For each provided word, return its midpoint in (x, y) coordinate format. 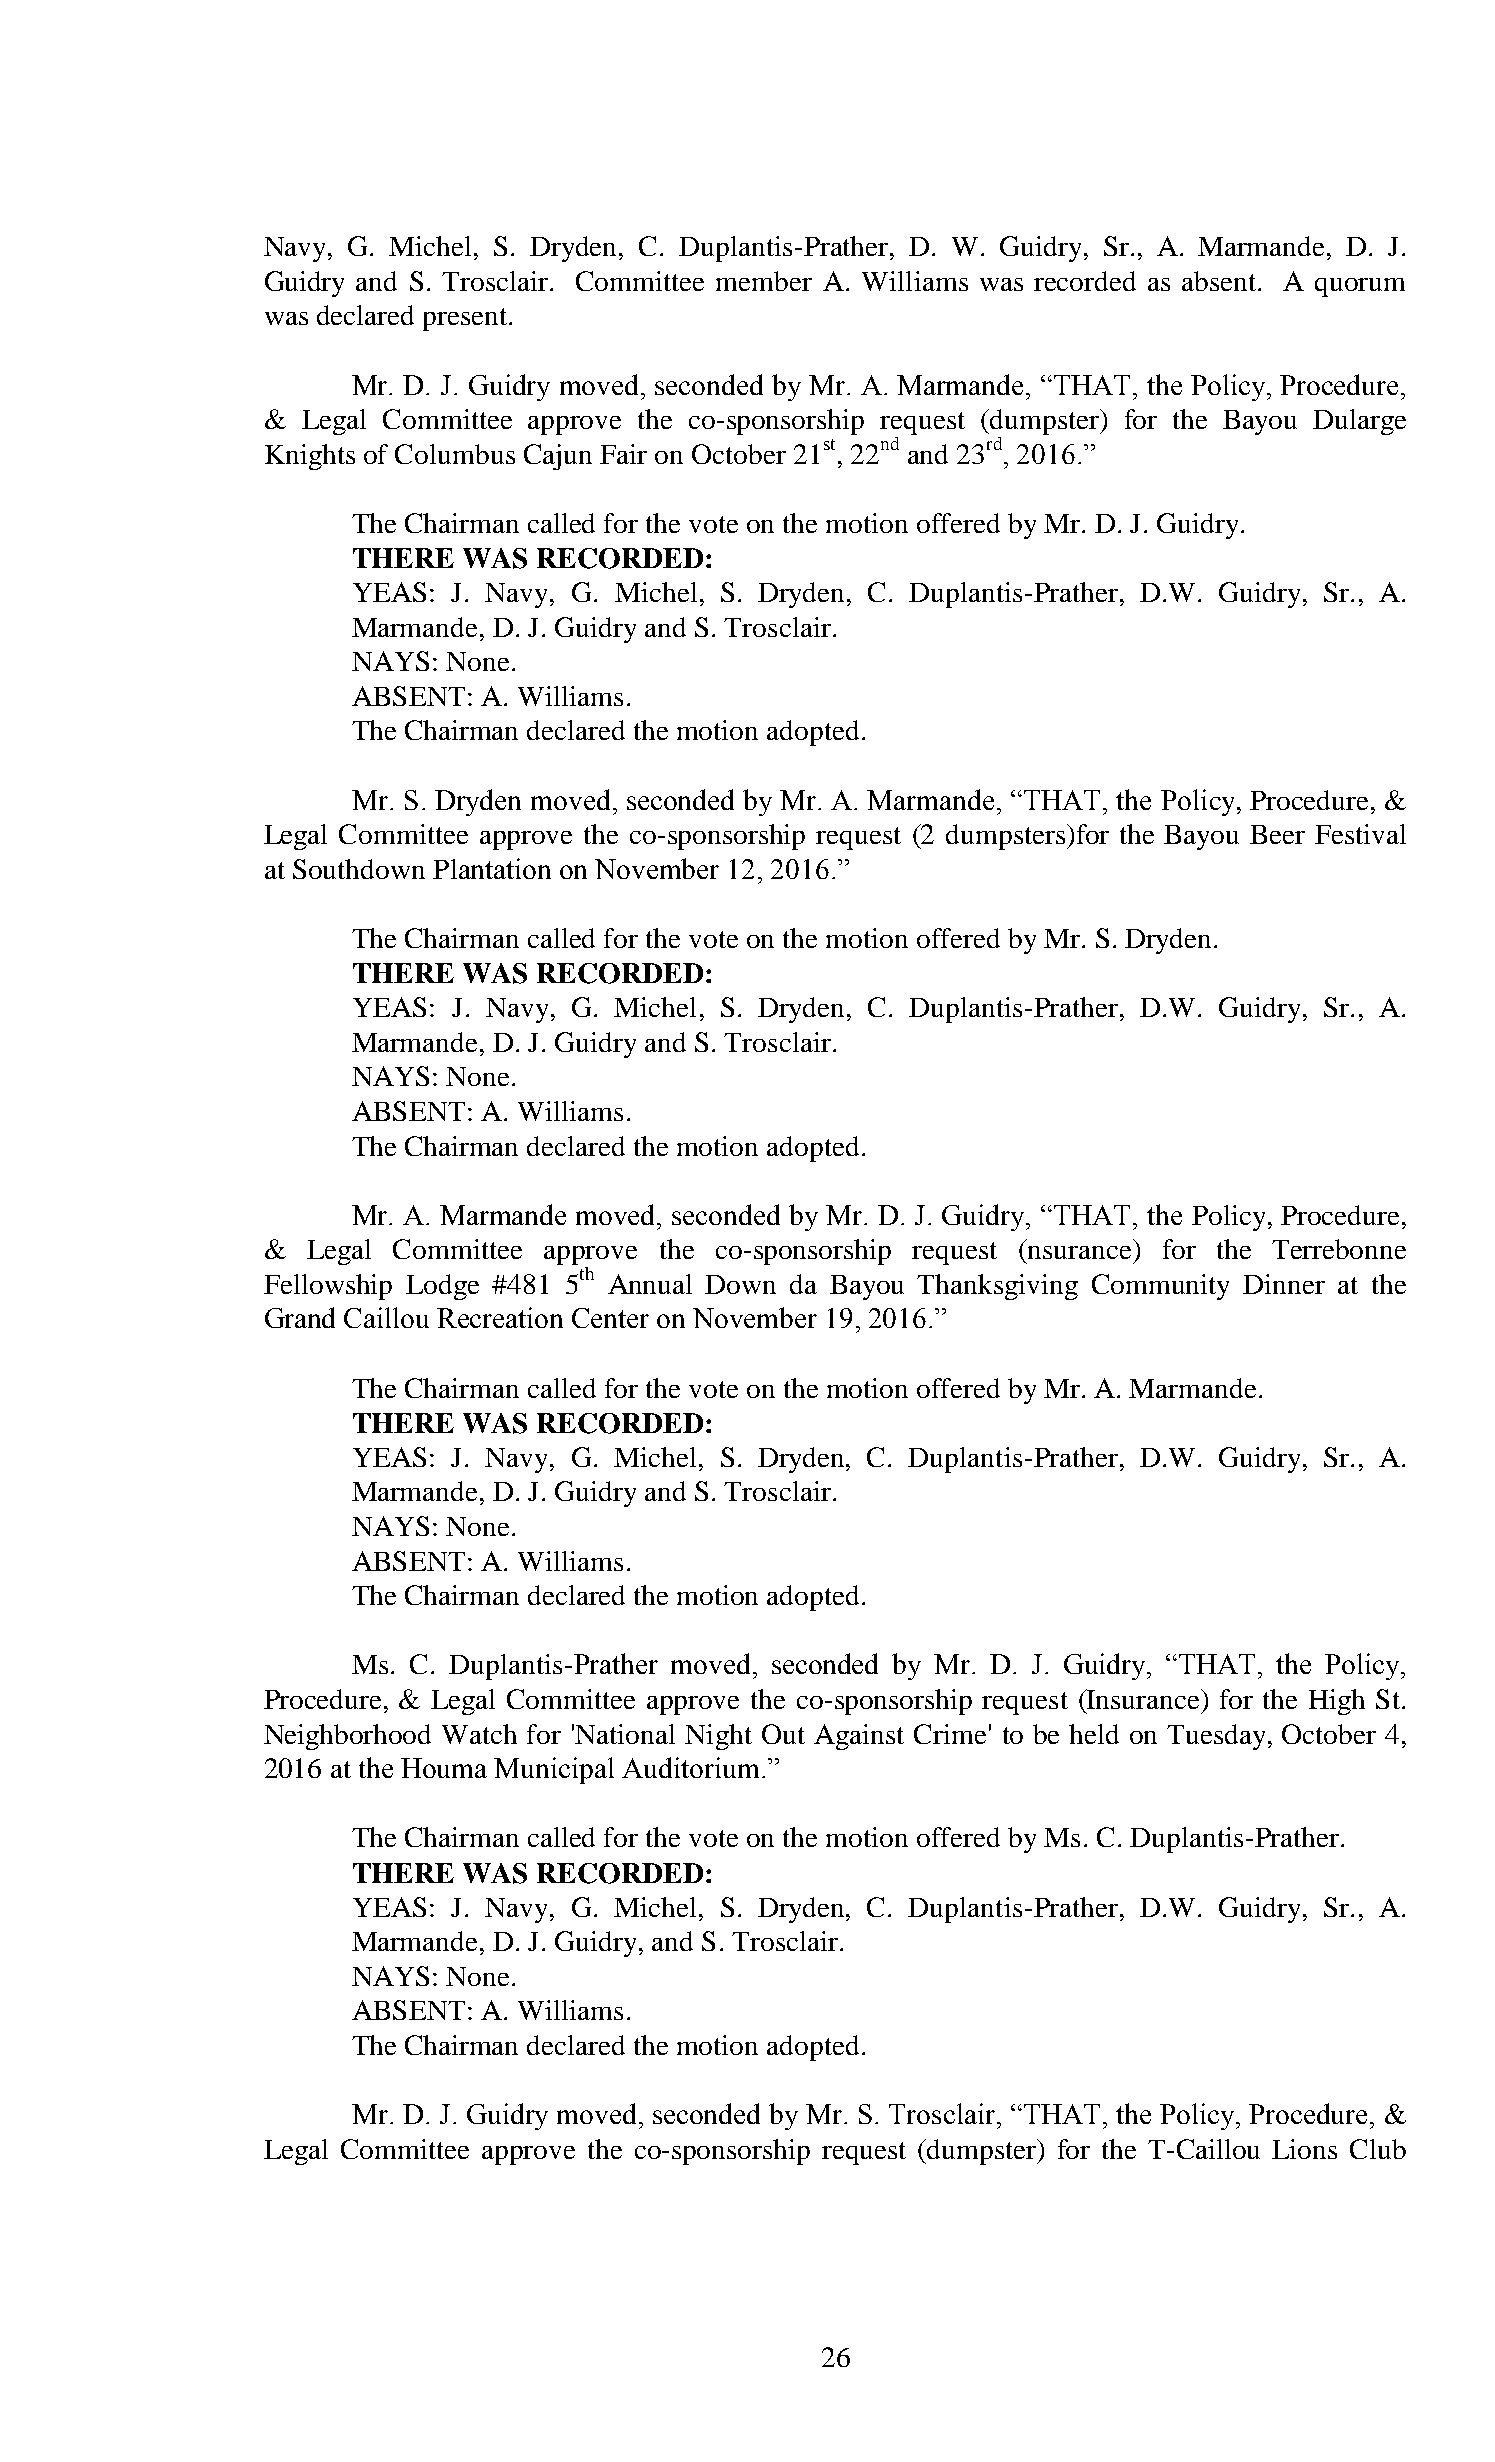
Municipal (554, 1770)
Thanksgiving (997, 1287)
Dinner (1284, 1284)
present (466, 319)
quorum (1360, 287)
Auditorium (690, 1767)
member (764, 281)
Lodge (442, 1287)
